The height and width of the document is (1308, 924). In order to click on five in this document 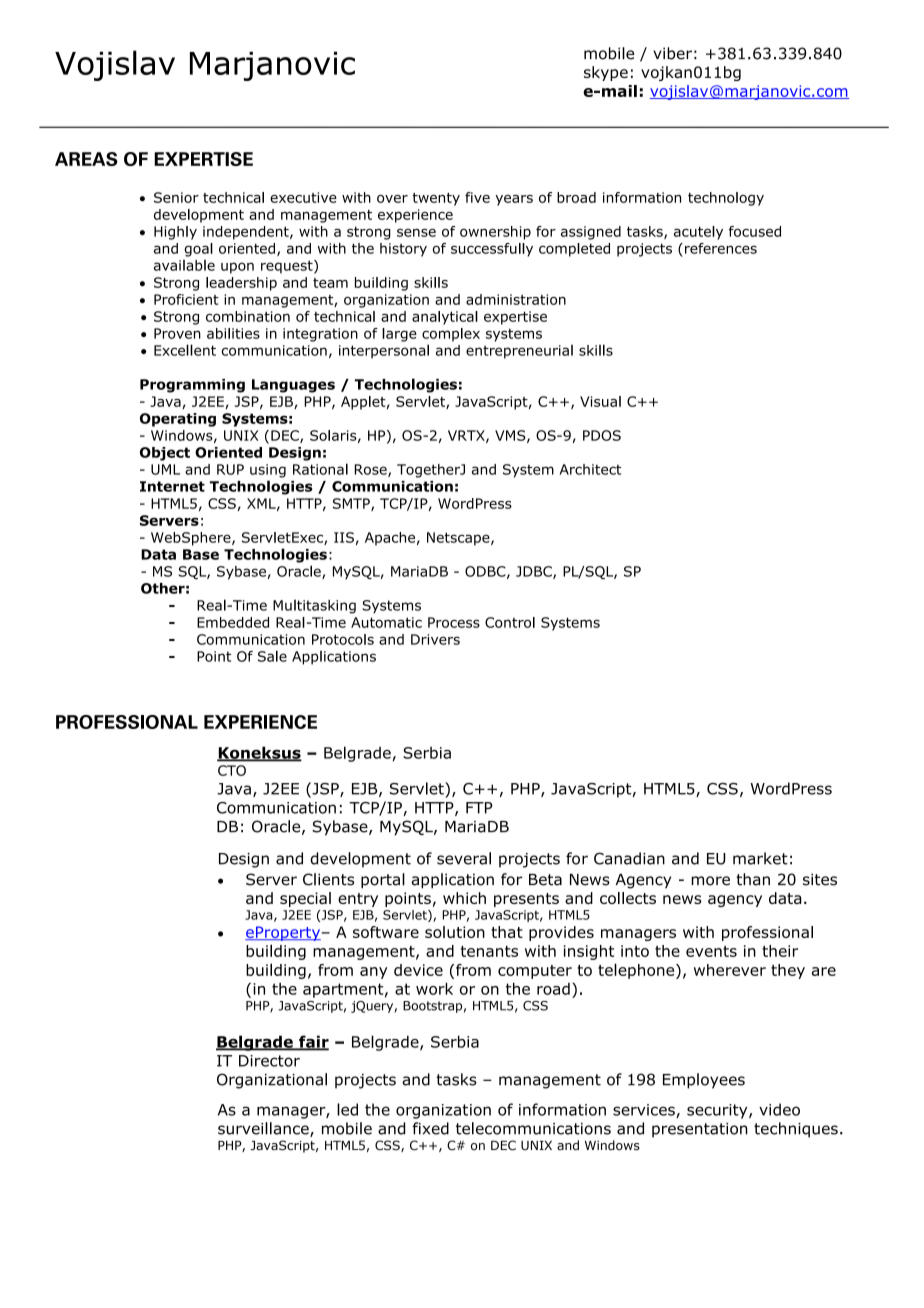, I will do `click(477, 197)`.
